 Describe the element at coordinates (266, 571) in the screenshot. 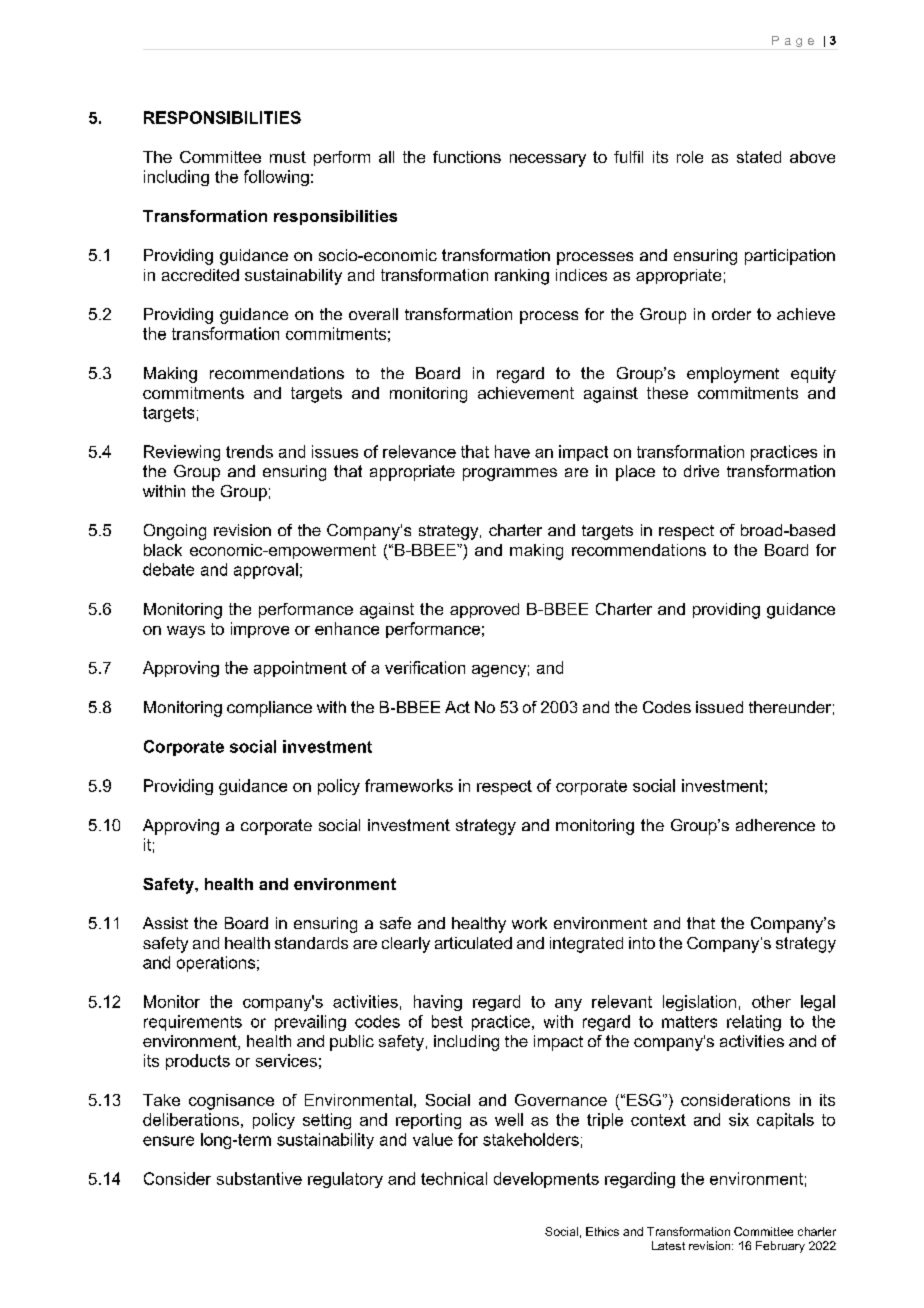

I see `approval` at that location.
